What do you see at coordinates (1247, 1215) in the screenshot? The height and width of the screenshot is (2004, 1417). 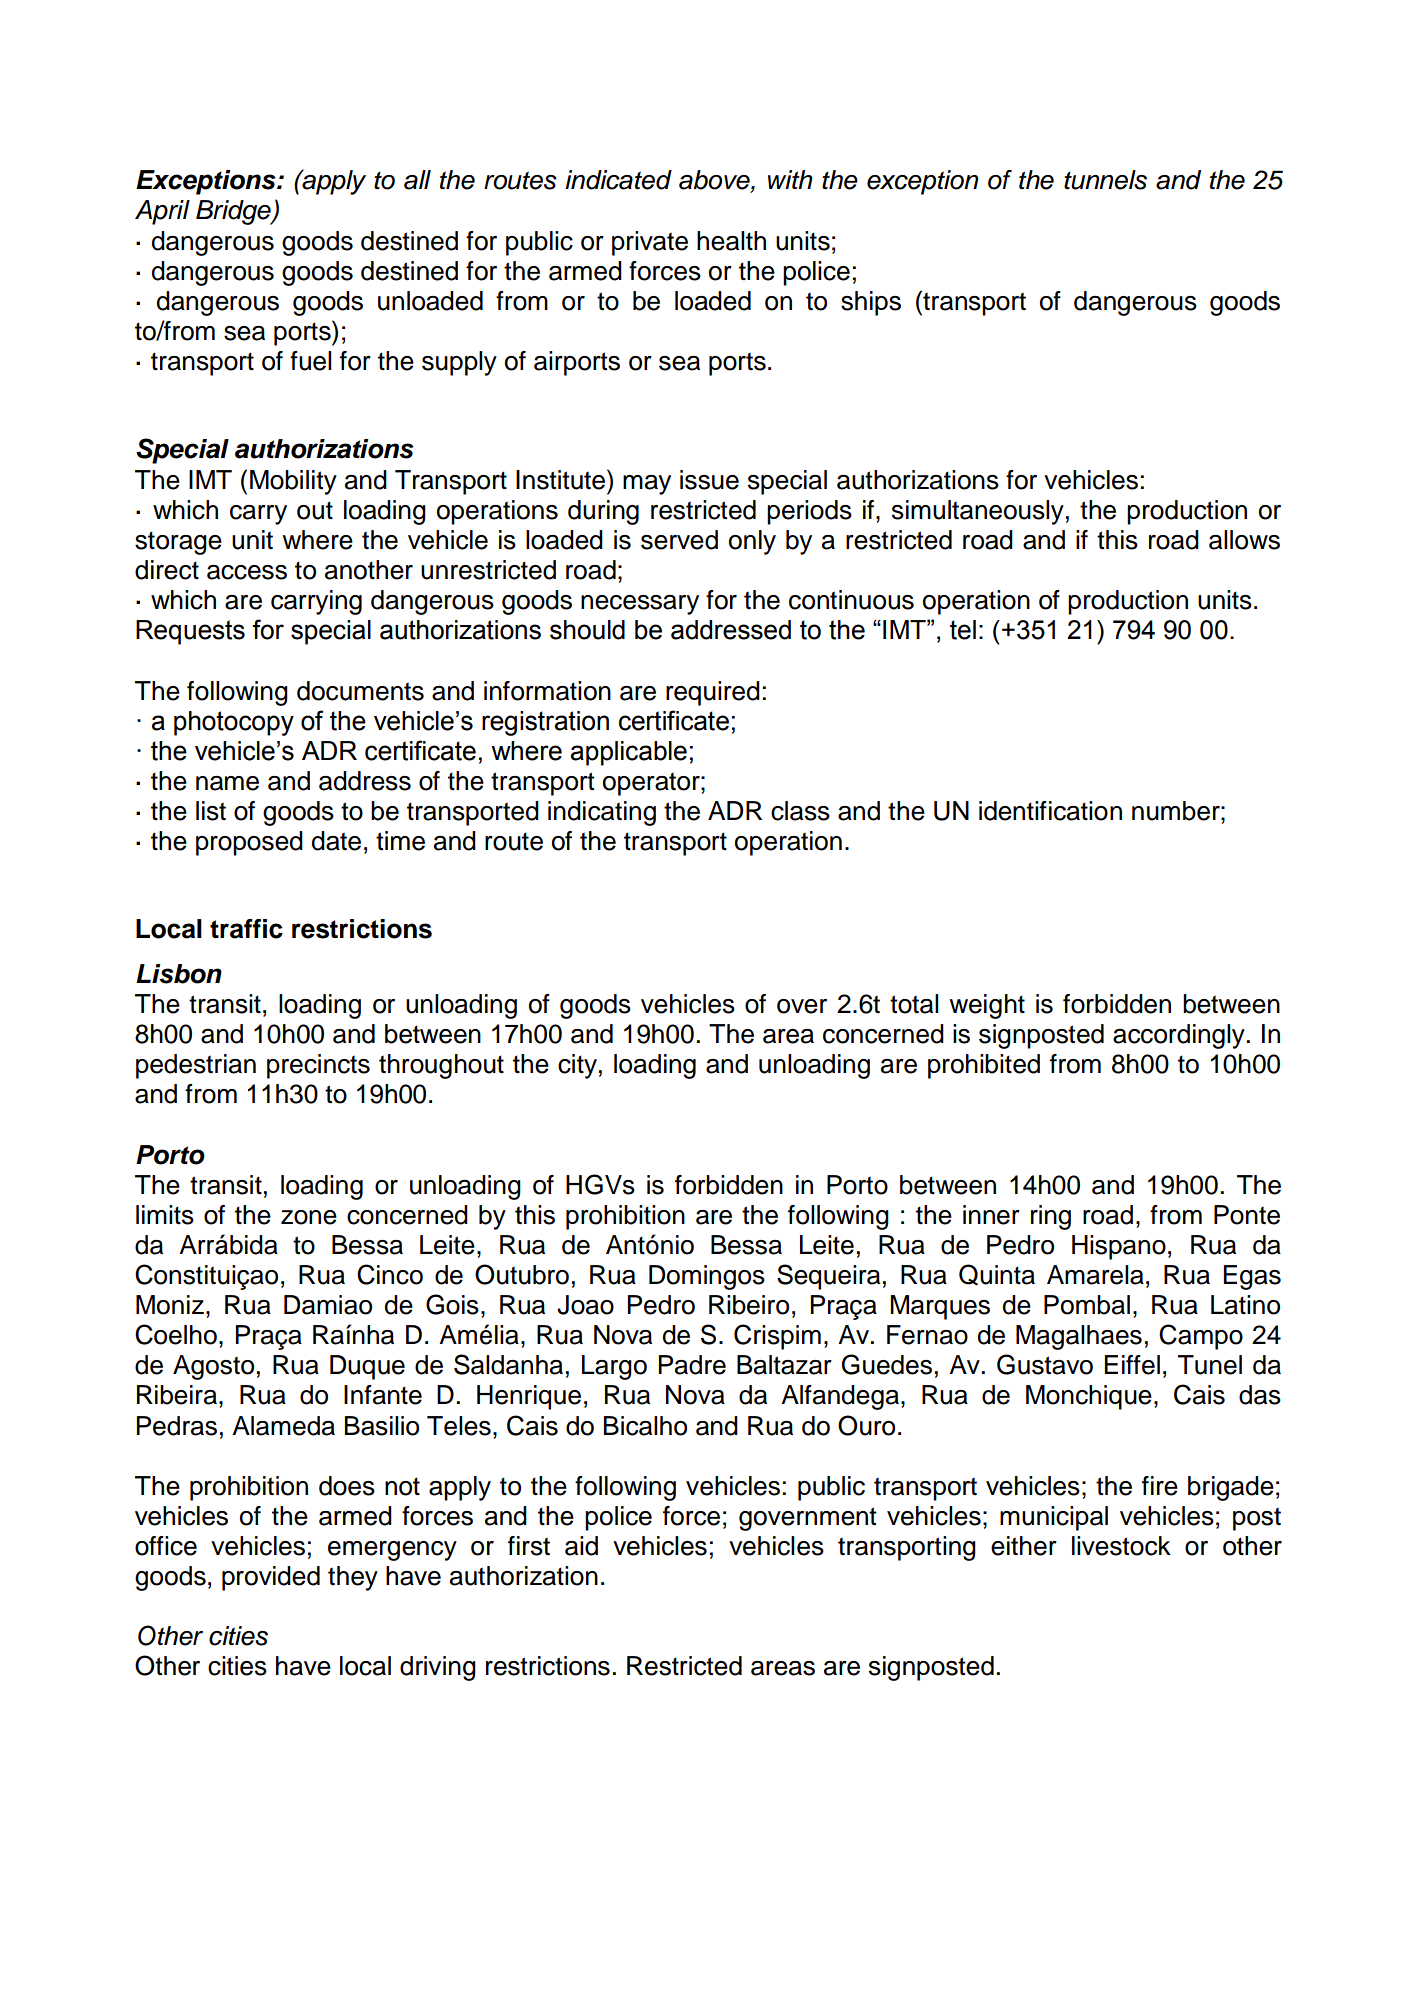 I see `Ponte` at bounding box center [1247, 1215].
